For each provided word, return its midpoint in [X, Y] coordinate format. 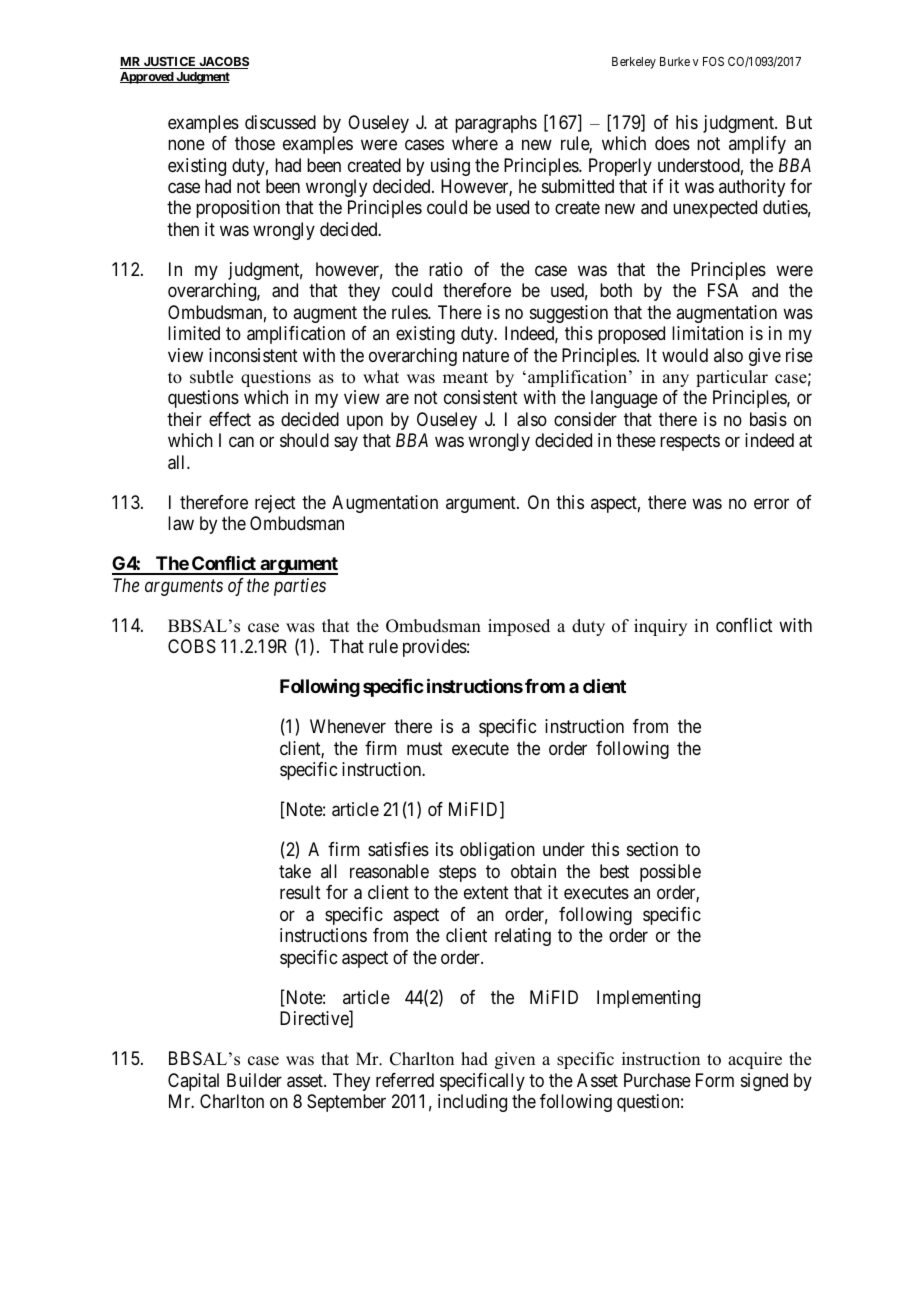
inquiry [660, 627]
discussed [280, 122]
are [397, 399]
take [295, 871]
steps [457, 873]
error [771, 503]
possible [670, 873]
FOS [713, 61]
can [241, 442]
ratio [446, 269]
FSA [723, 290]
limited [194, 333]
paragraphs [496, 124]
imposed [519, 627]
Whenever [348, 726]
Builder [254, 1080]
